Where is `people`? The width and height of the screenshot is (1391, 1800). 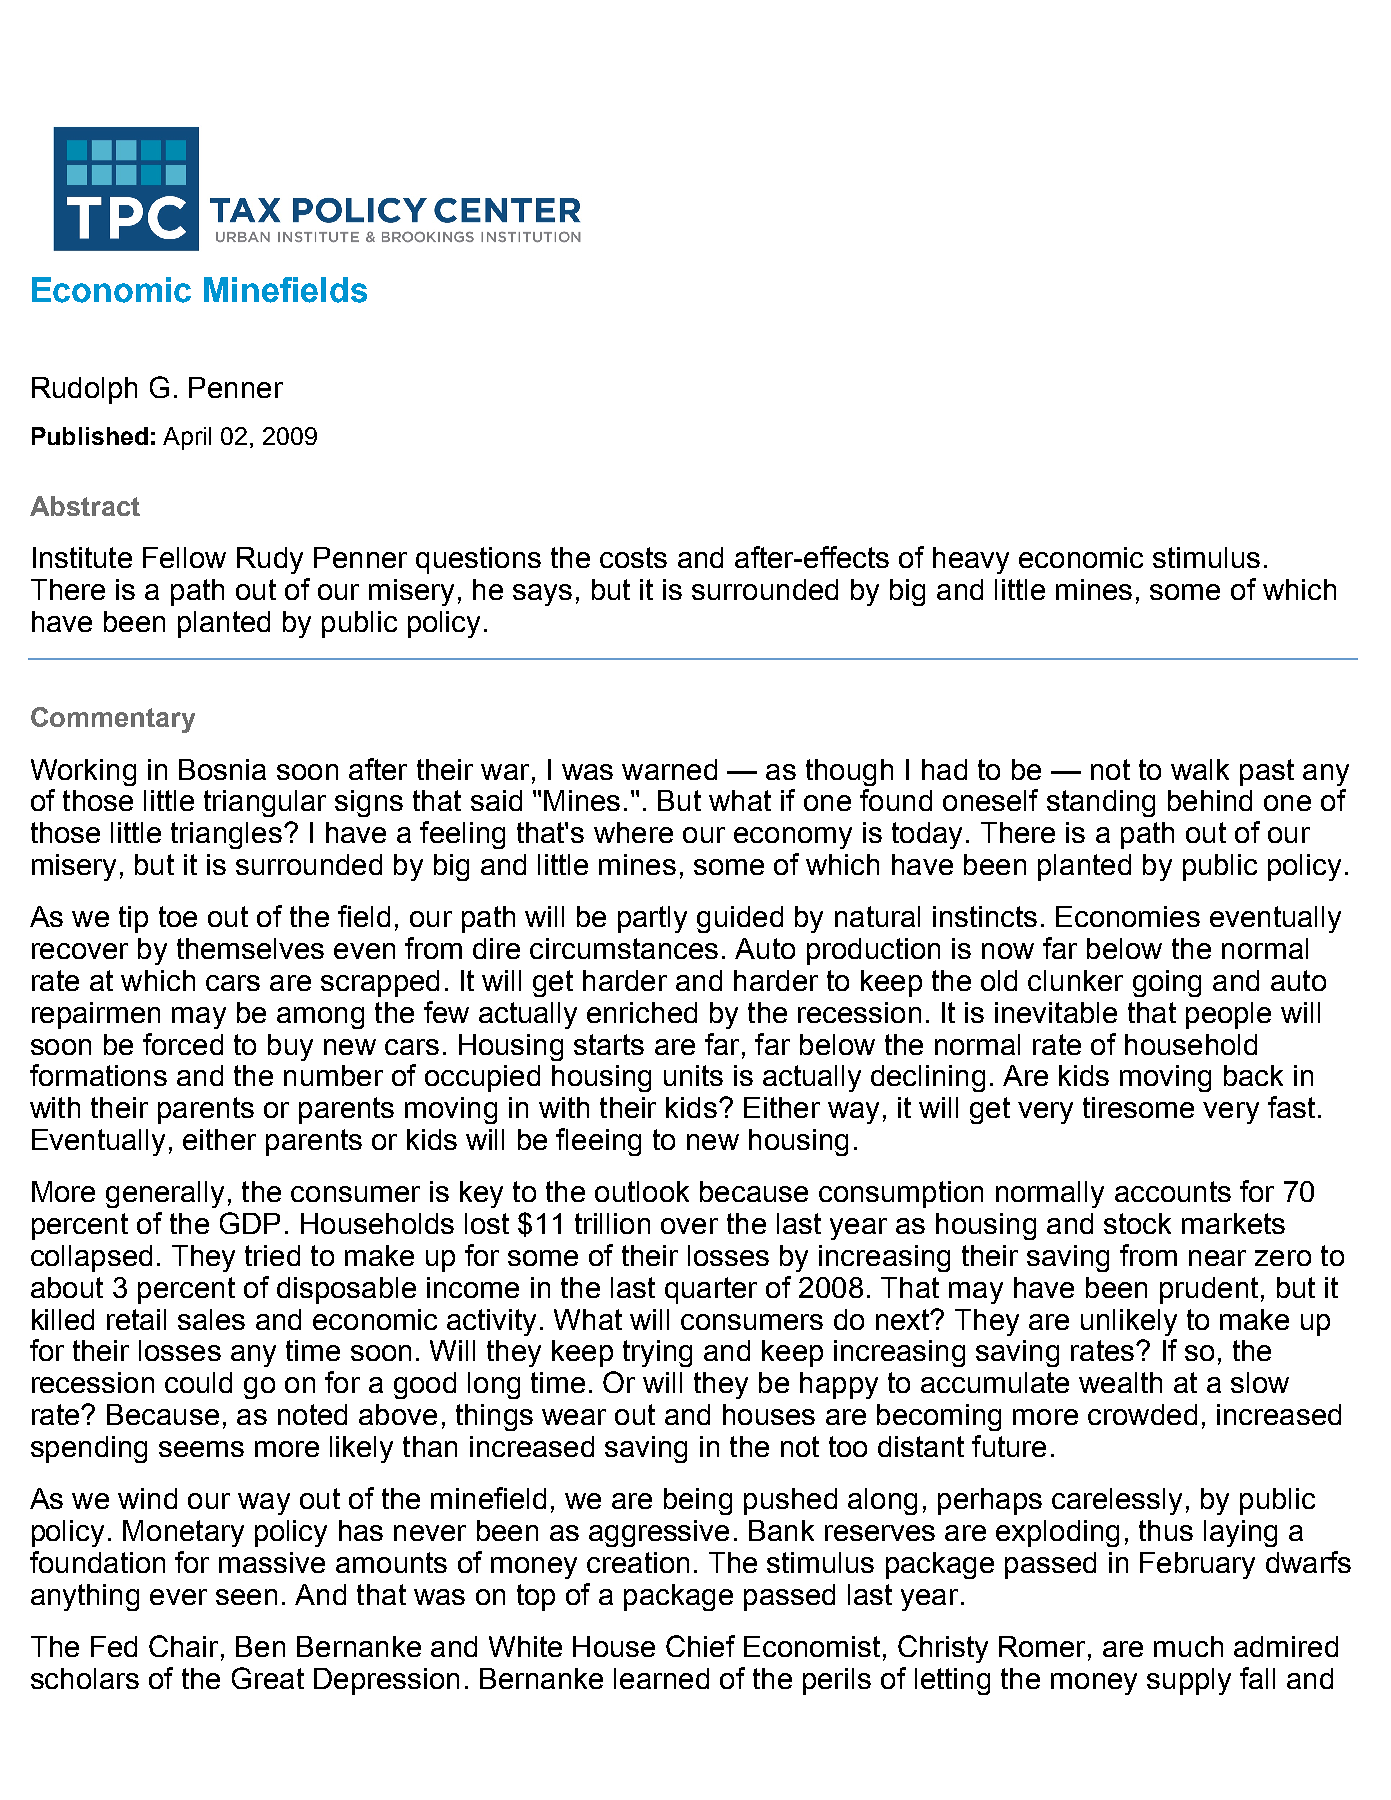 people is located at coordinates (1228, 1015).
